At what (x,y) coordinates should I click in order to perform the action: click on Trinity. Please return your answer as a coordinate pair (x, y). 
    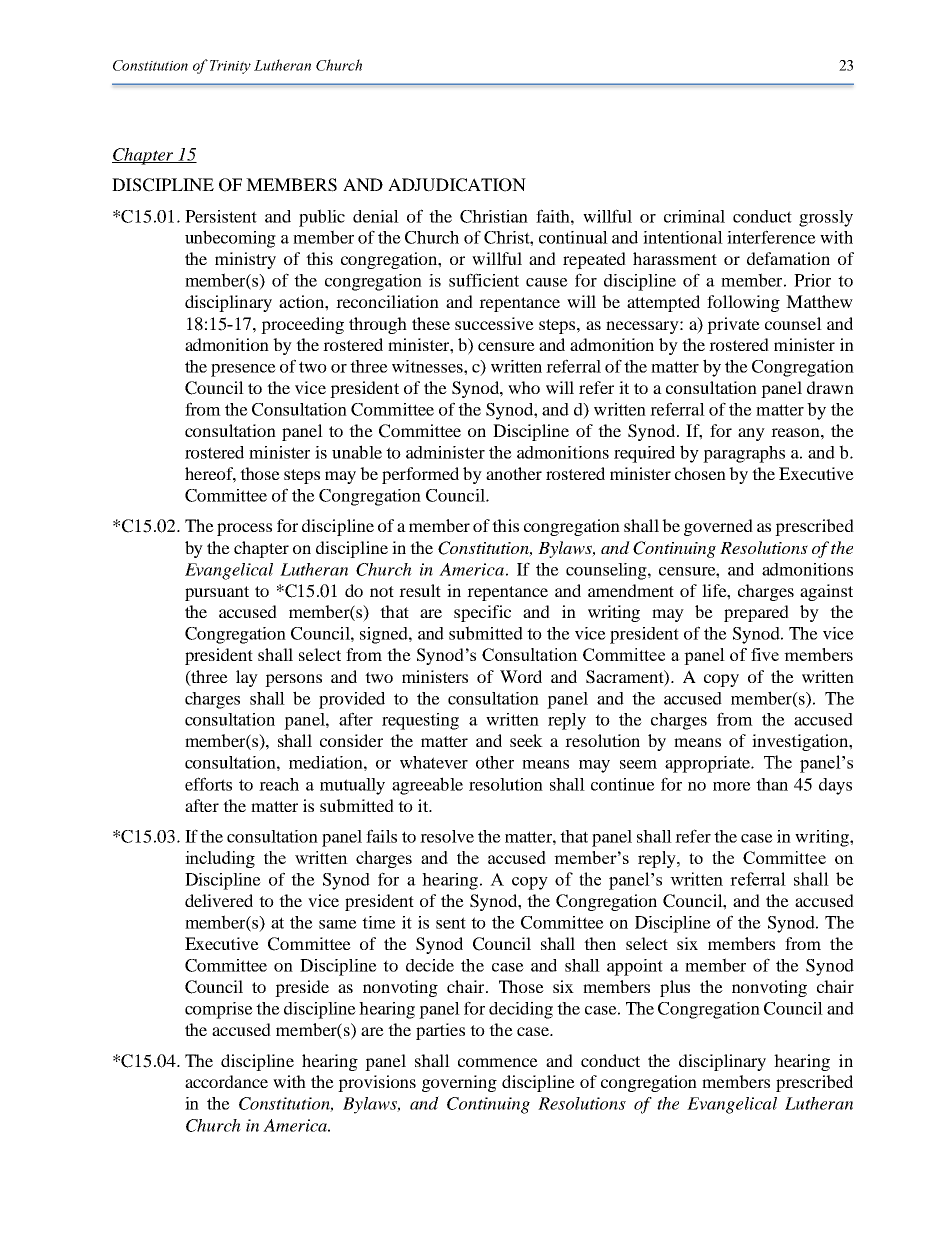
    Looking at the image, I should click on (230, 67).
